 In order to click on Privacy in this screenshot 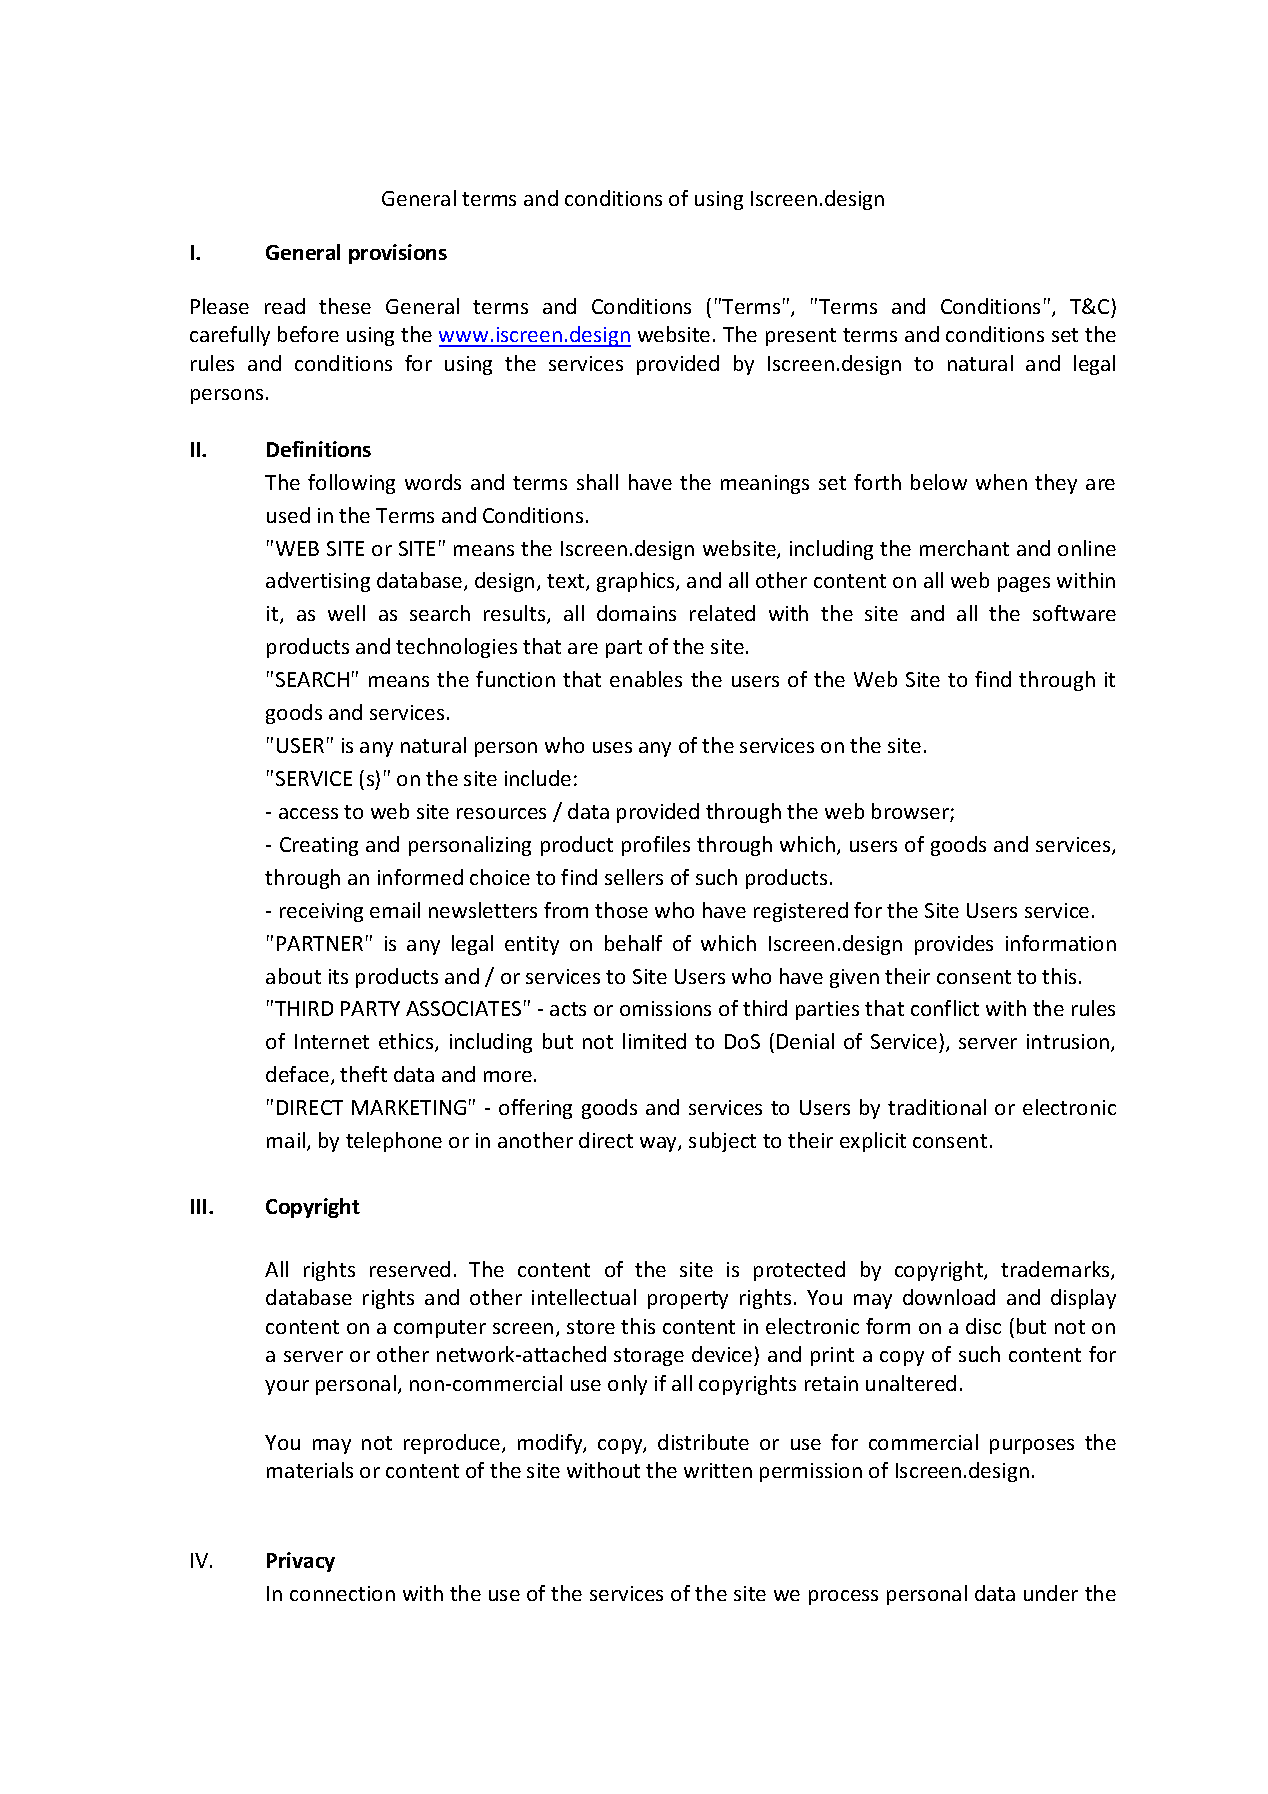, I will do `click(301, 1562)`.
